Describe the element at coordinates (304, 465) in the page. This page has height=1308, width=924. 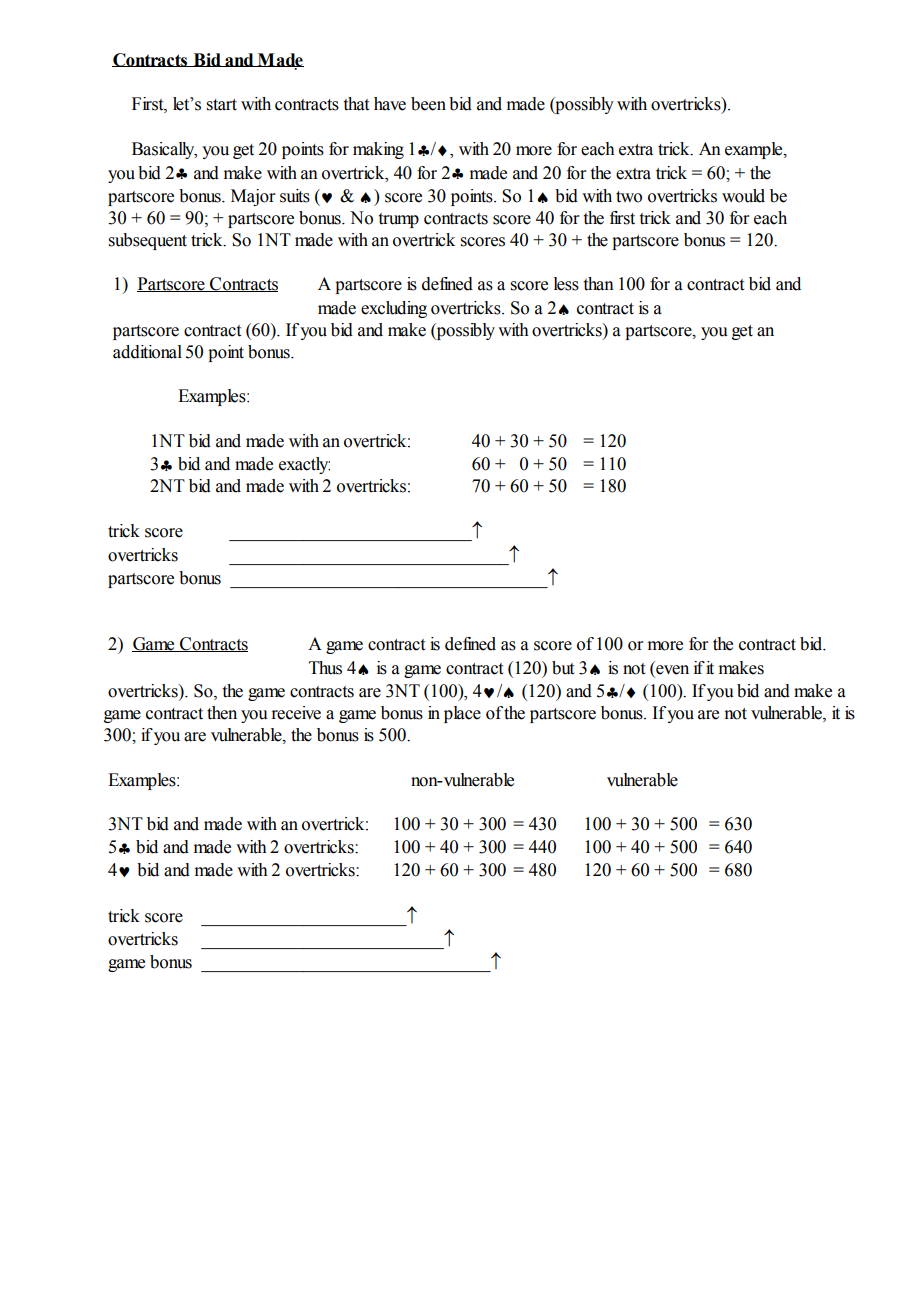
I see `exactly` at that location.
